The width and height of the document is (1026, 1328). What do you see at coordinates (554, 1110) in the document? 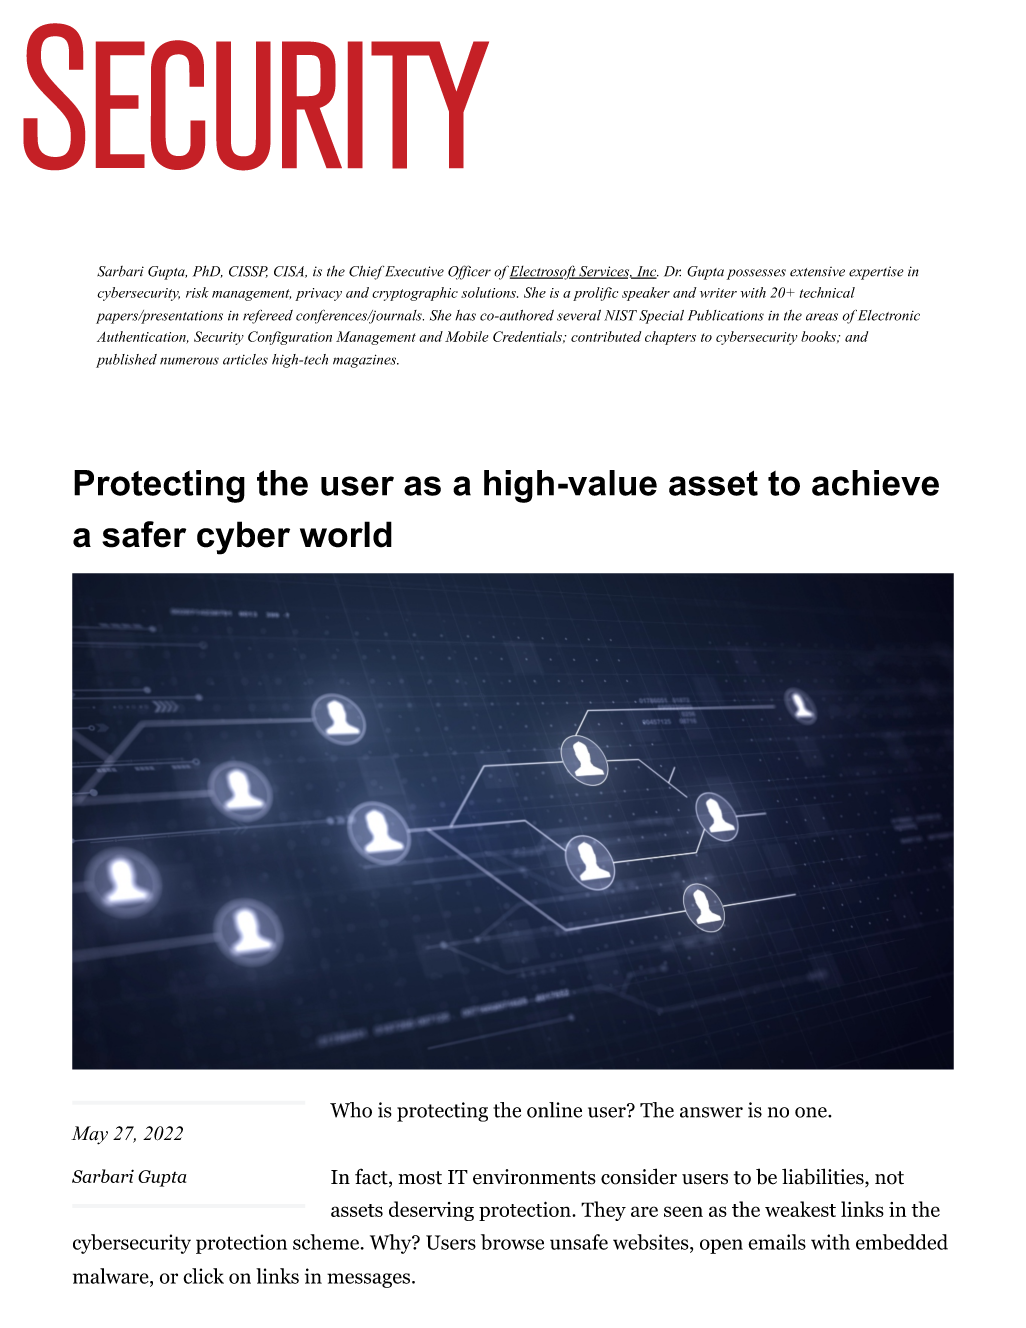
I see `online` at bounding box center [554, 1110].
